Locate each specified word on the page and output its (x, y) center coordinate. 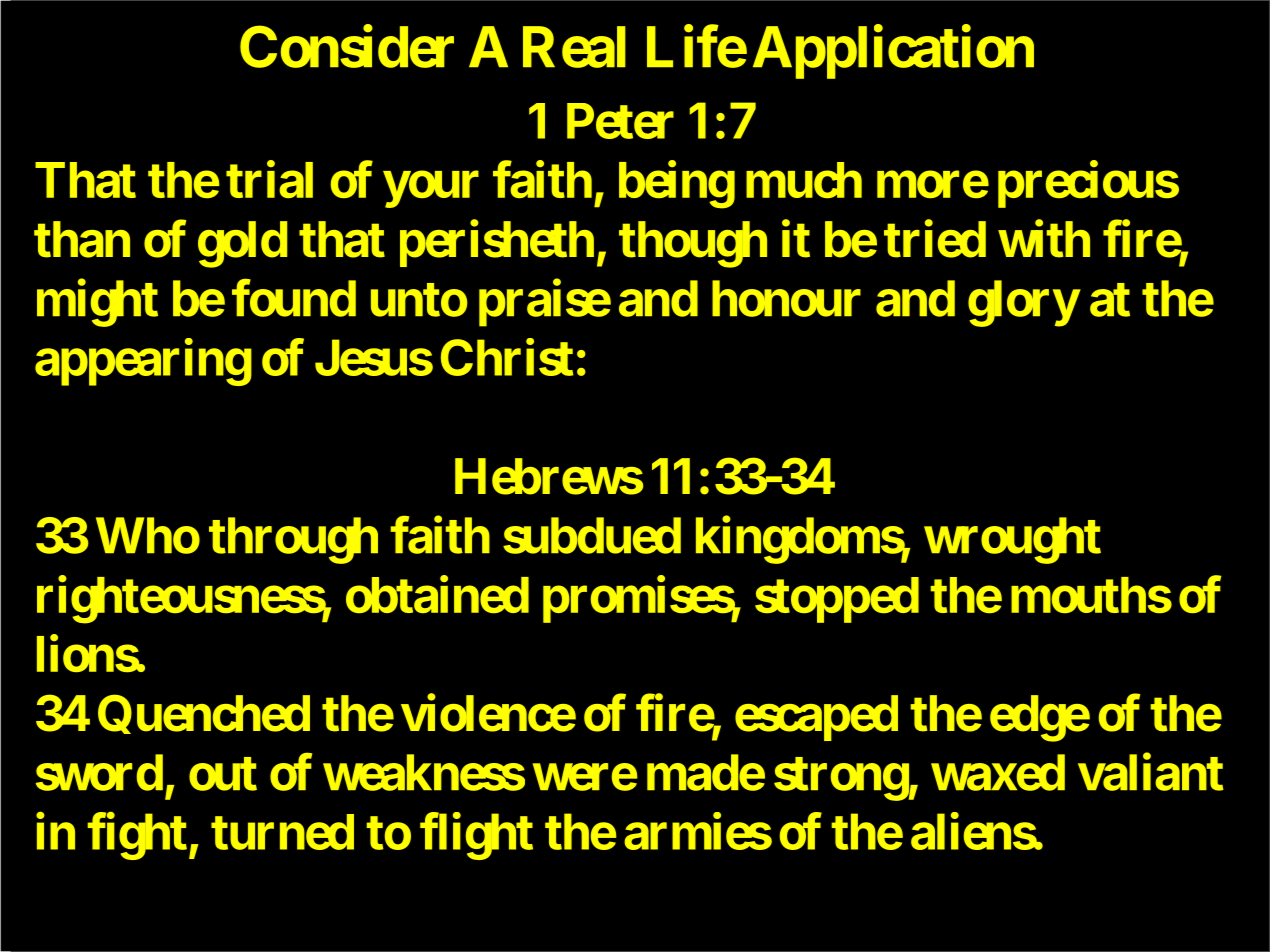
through (293, 541)
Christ (507, 357)
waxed (998, 773)
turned (282, 832)
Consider (347, 47)
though (693, 244)
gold (242, 244)
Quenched (204, 714)
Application (893, 52)
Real (574, 47)
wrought (1012, 541)
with (1044, 239)
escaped (816, 718)
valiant (1151, 772)
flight (476, 836)
